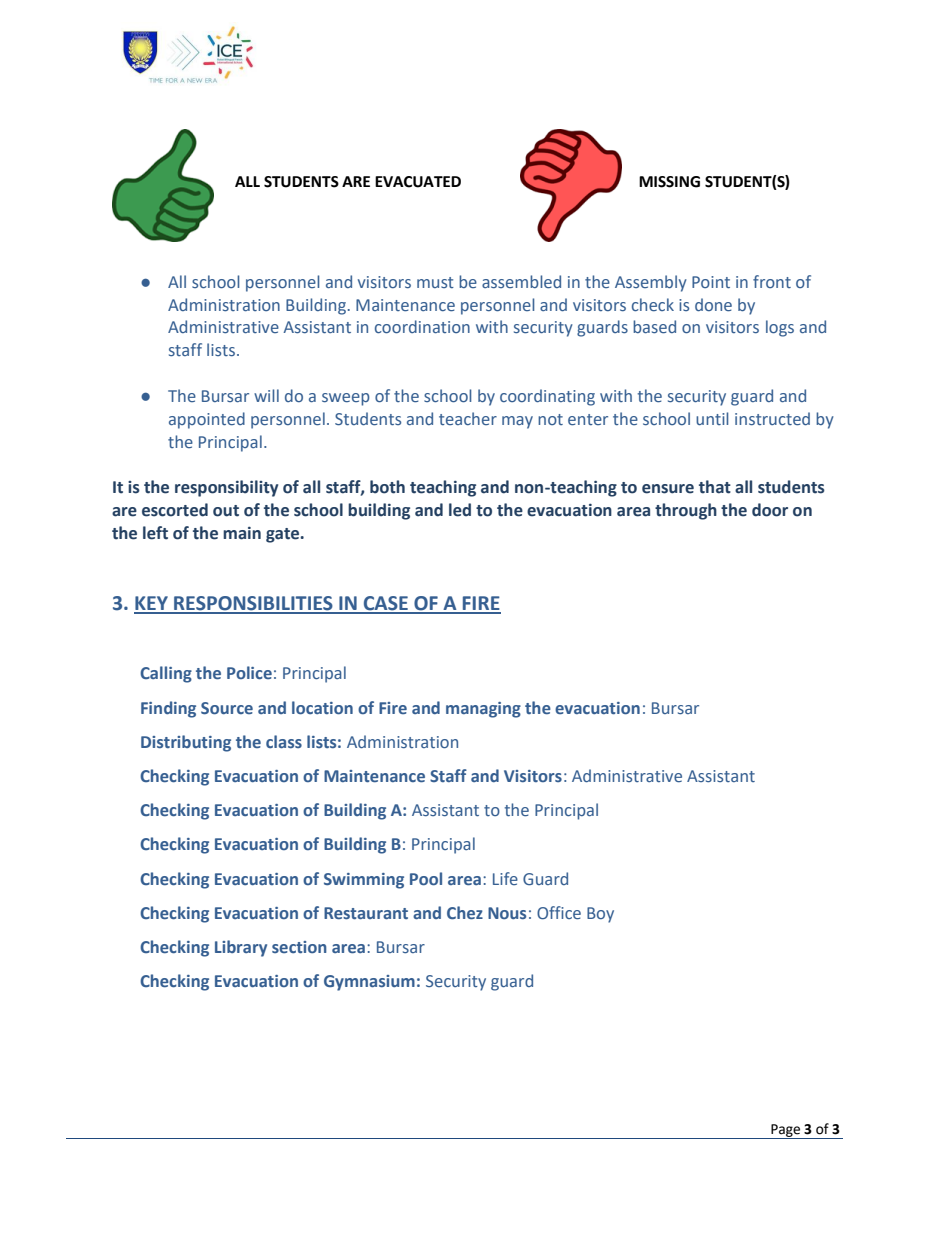 This image has height=1233, width=952. I want to click on must, so click(435, 282).
